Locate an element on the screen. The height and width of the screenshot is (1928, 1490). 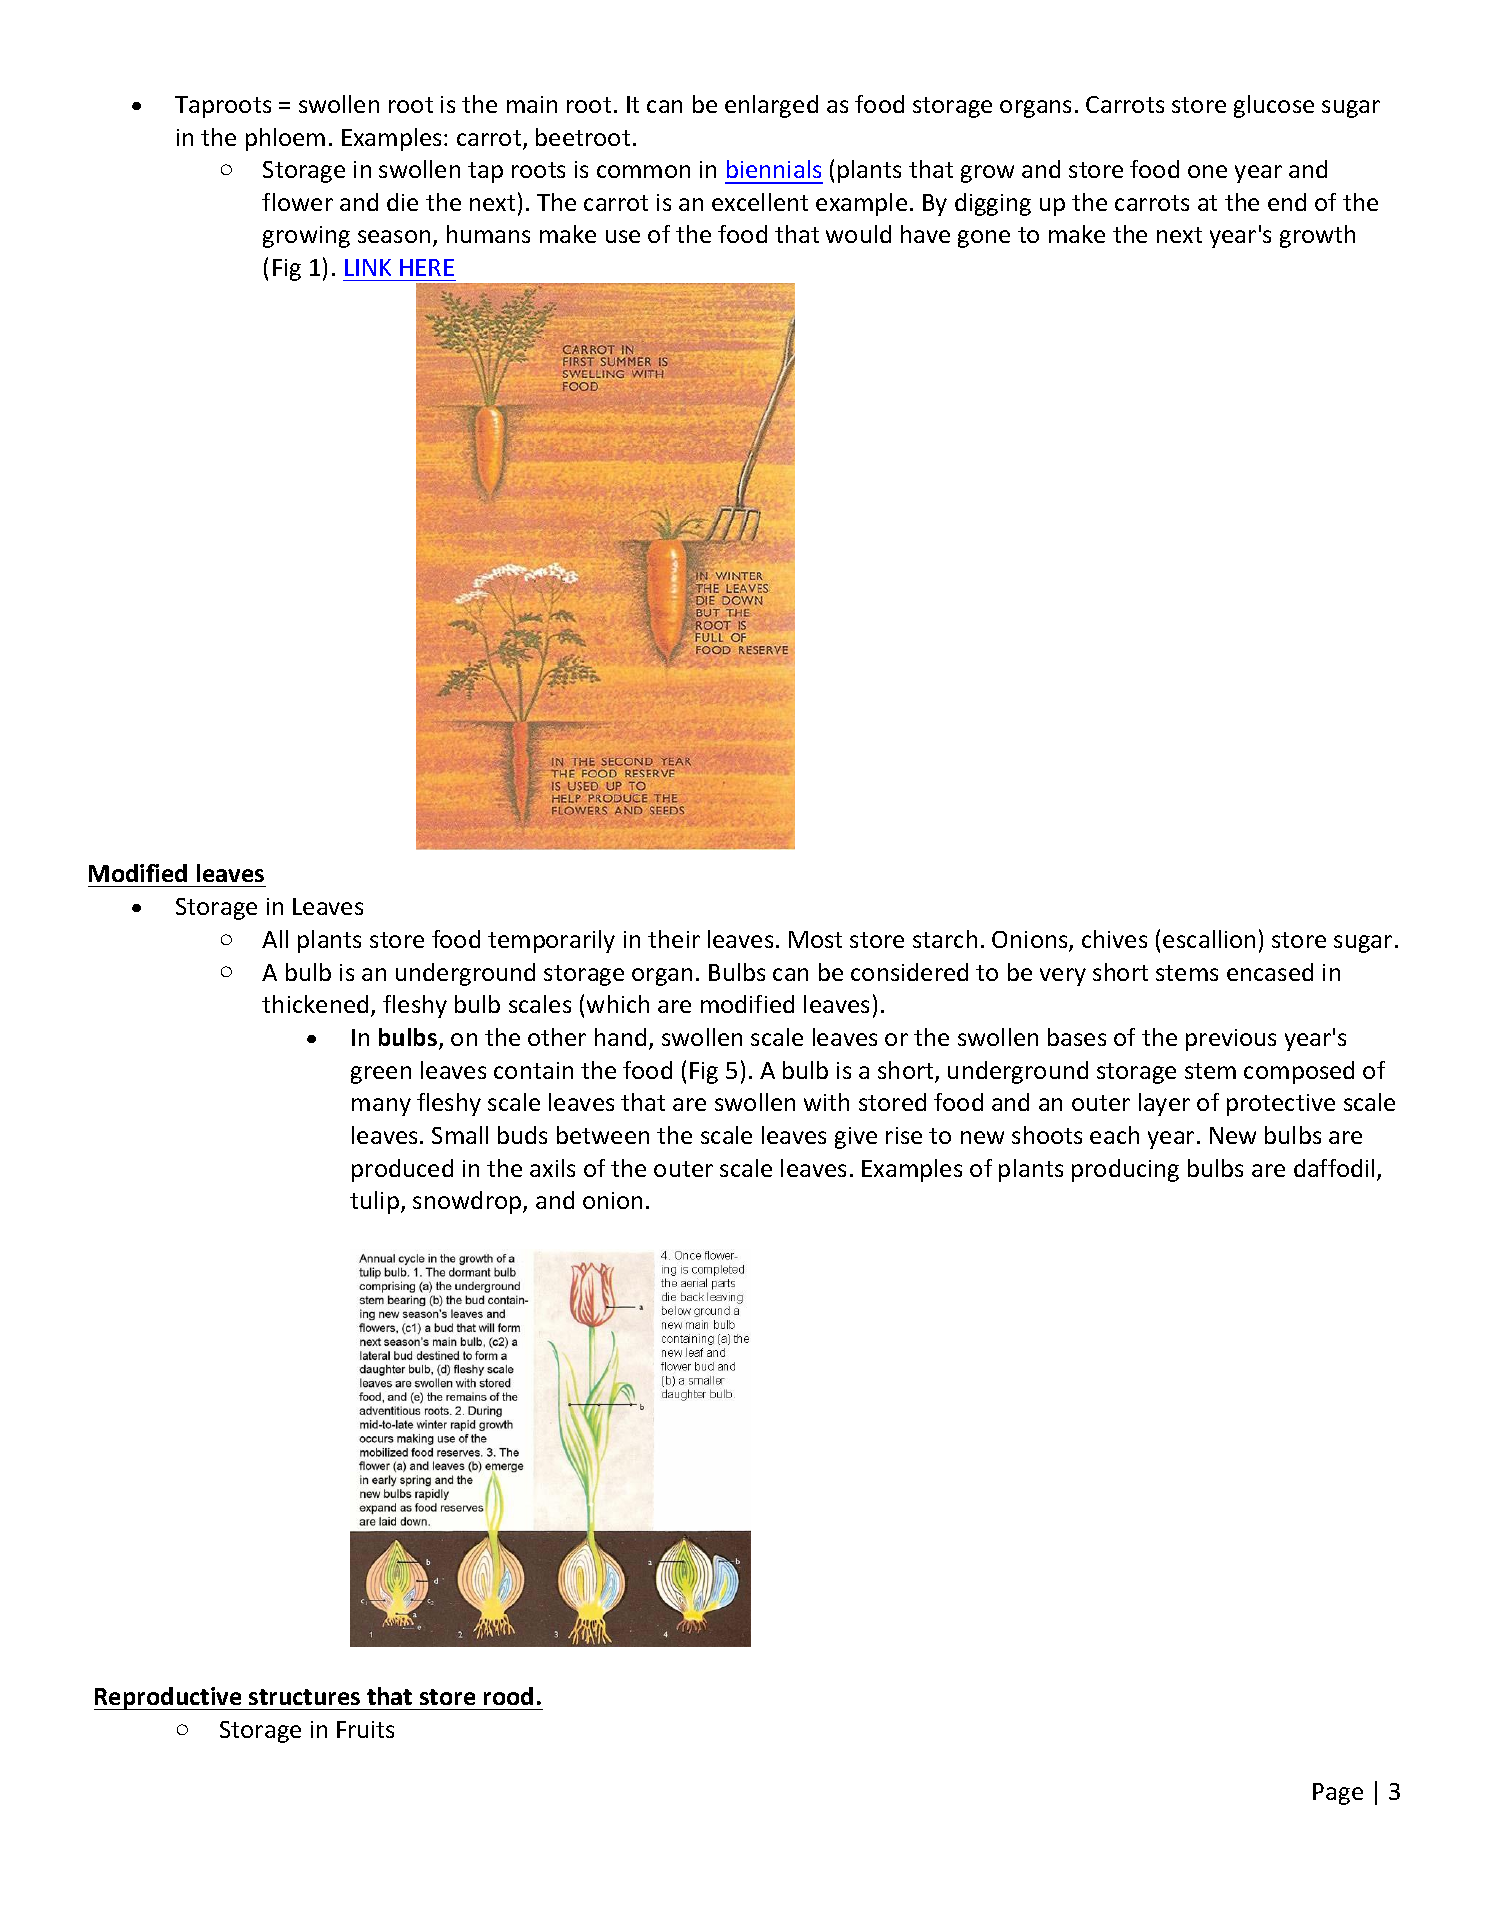
excellent is located at coordinates (760, 202).
